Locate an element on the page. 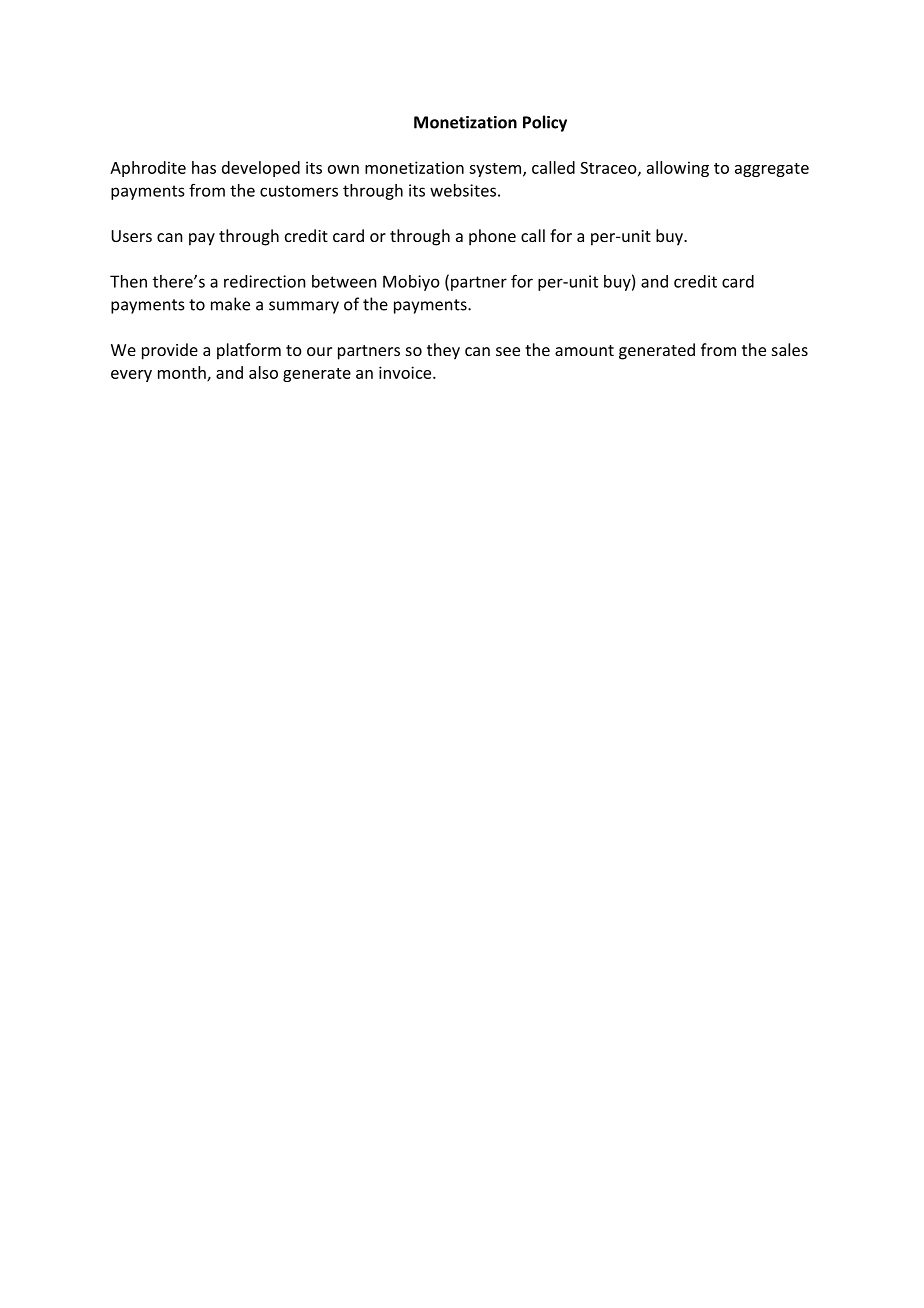 The image size is (924, 1308). redirection is located at coordinates (265, 281).
